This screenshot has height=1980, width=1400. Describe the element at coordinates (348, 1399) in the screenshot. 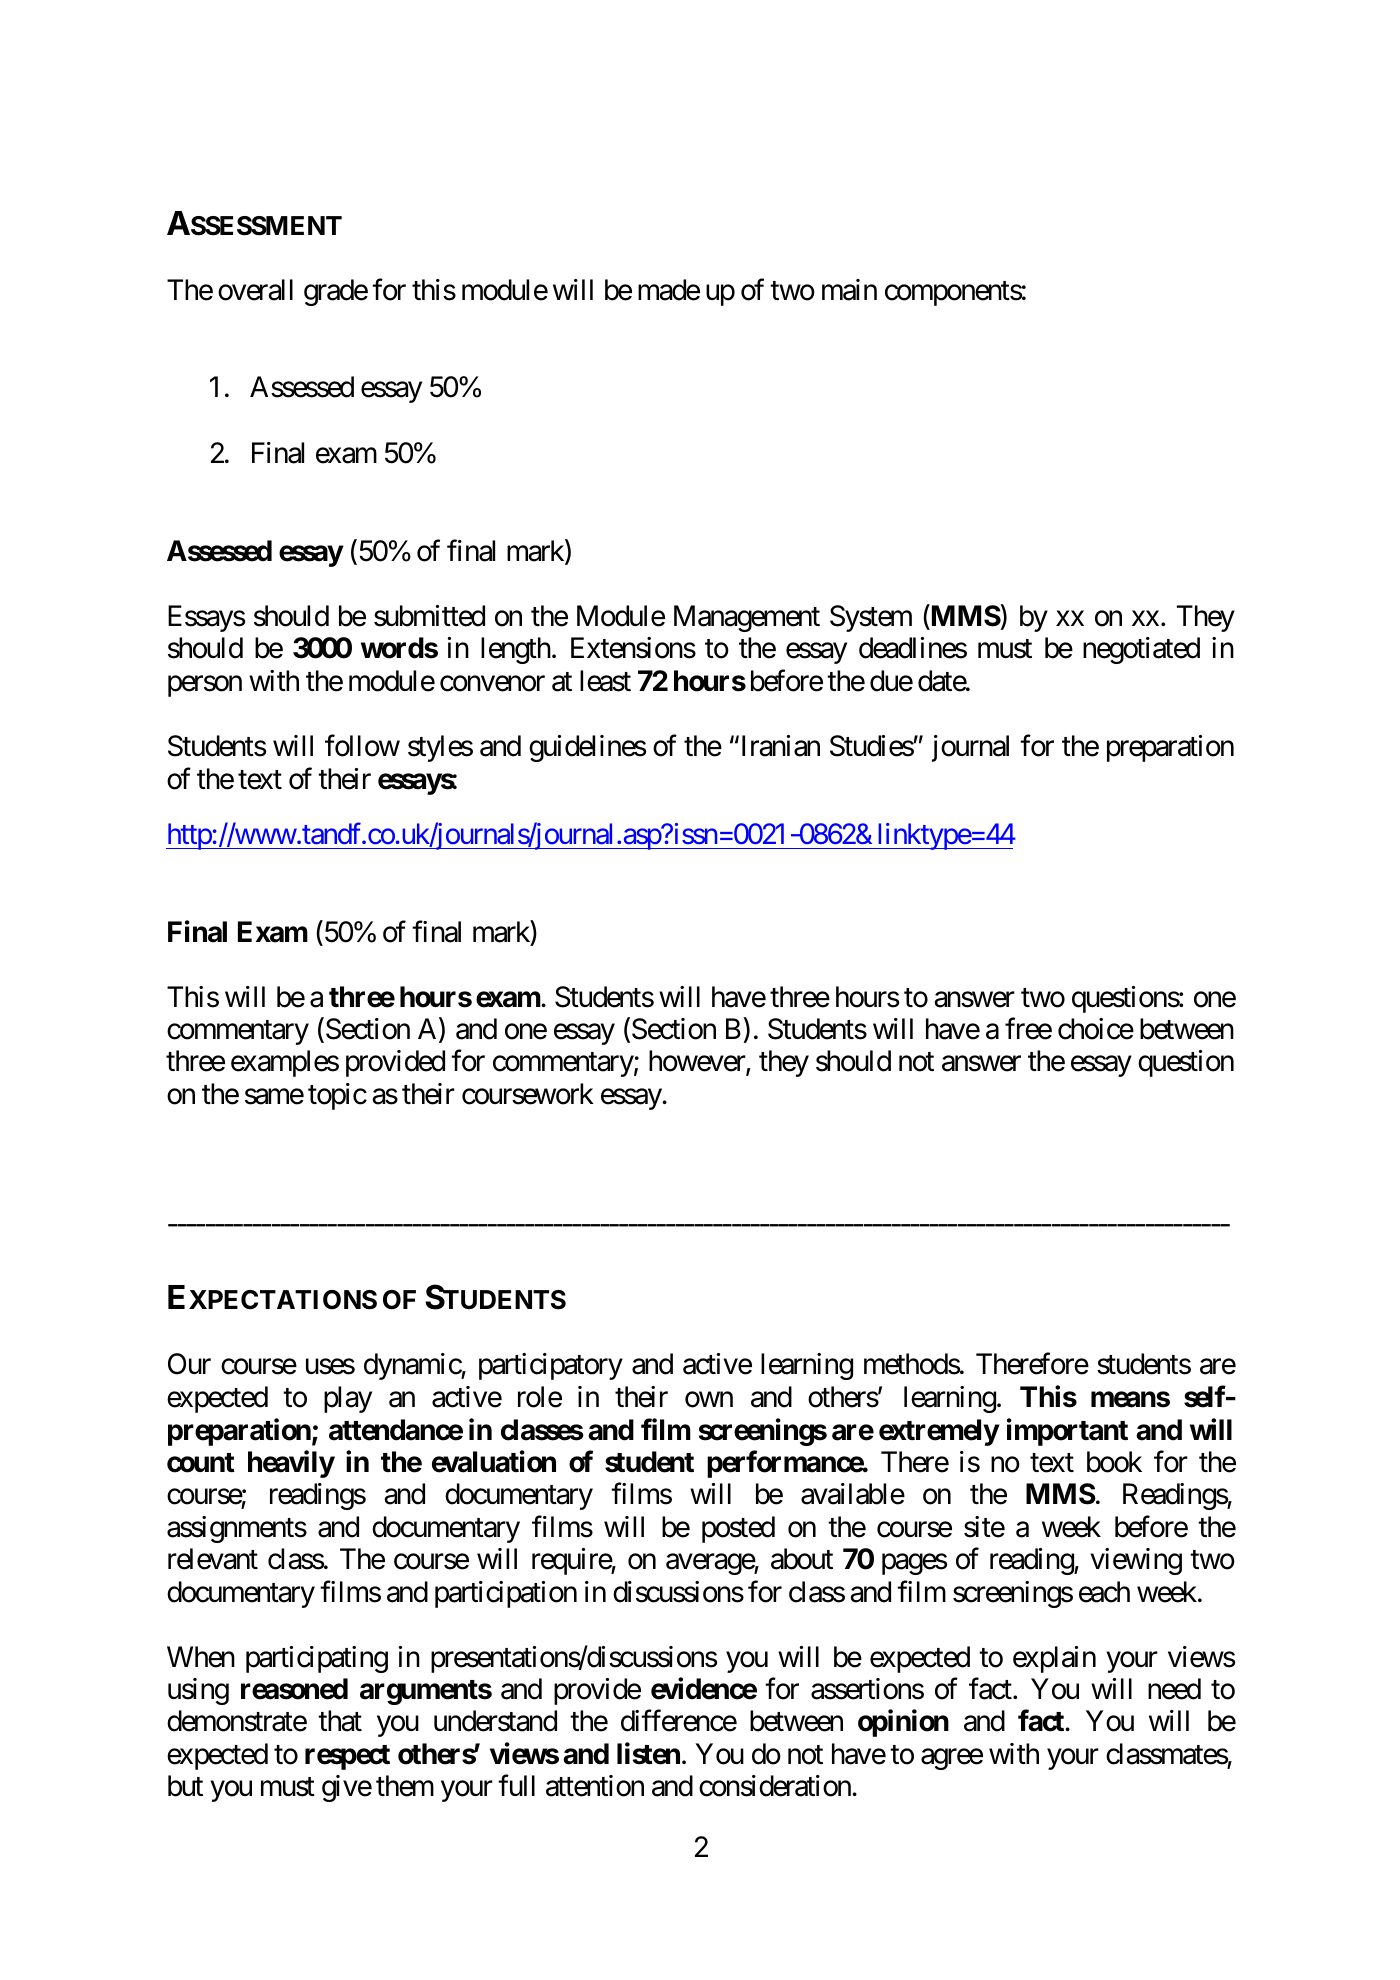

I see `play` at that location.
